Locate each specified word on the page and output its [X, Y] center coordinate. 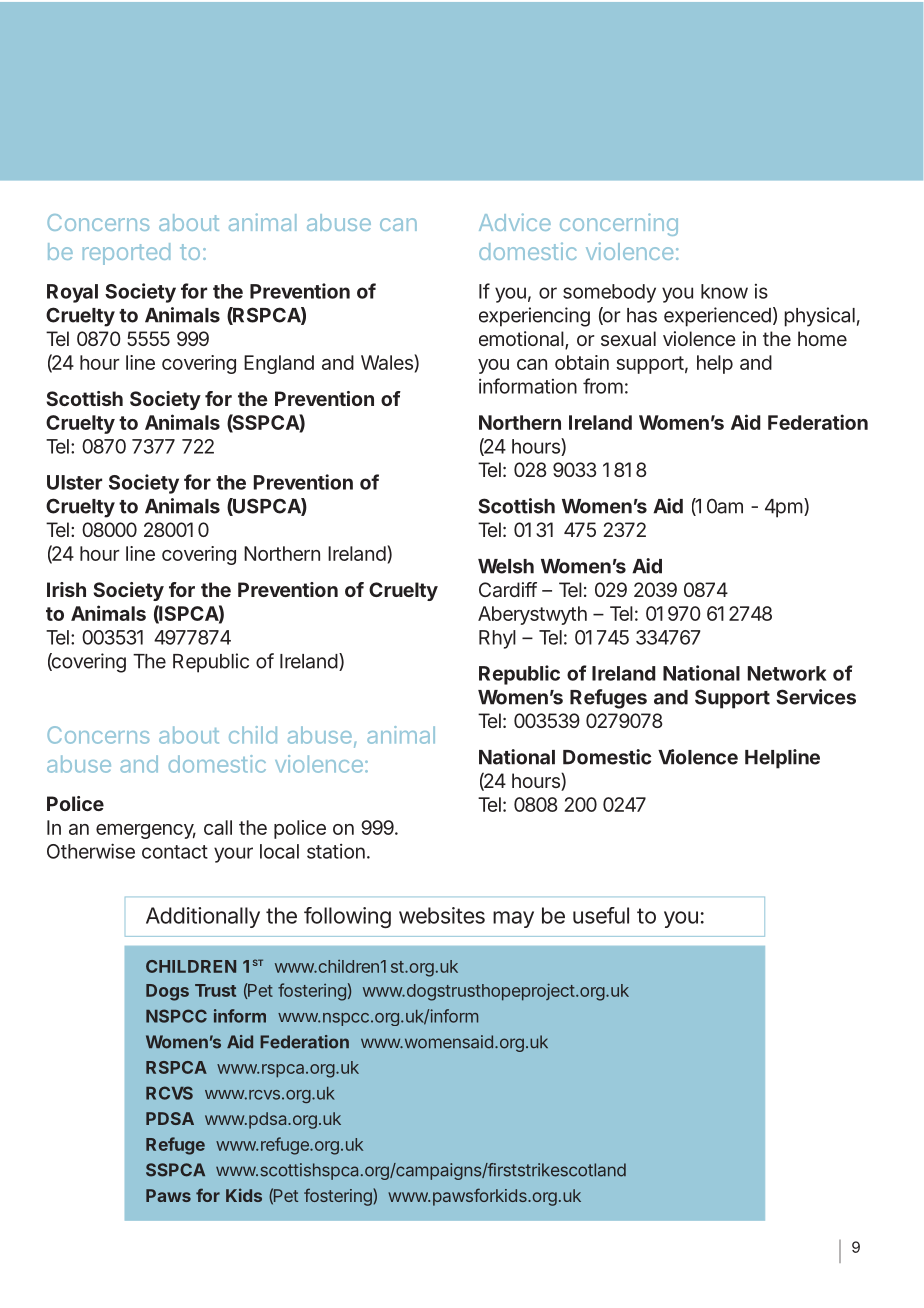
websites [442, 915]
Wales [388, 362]
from [603, 386]
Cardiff [508, 589]
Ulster [74, 482]
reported [126, 254]
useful [601, 915]
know [724, 291]
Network [787, 673]
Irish [66, 589]
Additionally [203, 917]
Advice [515, 222]
